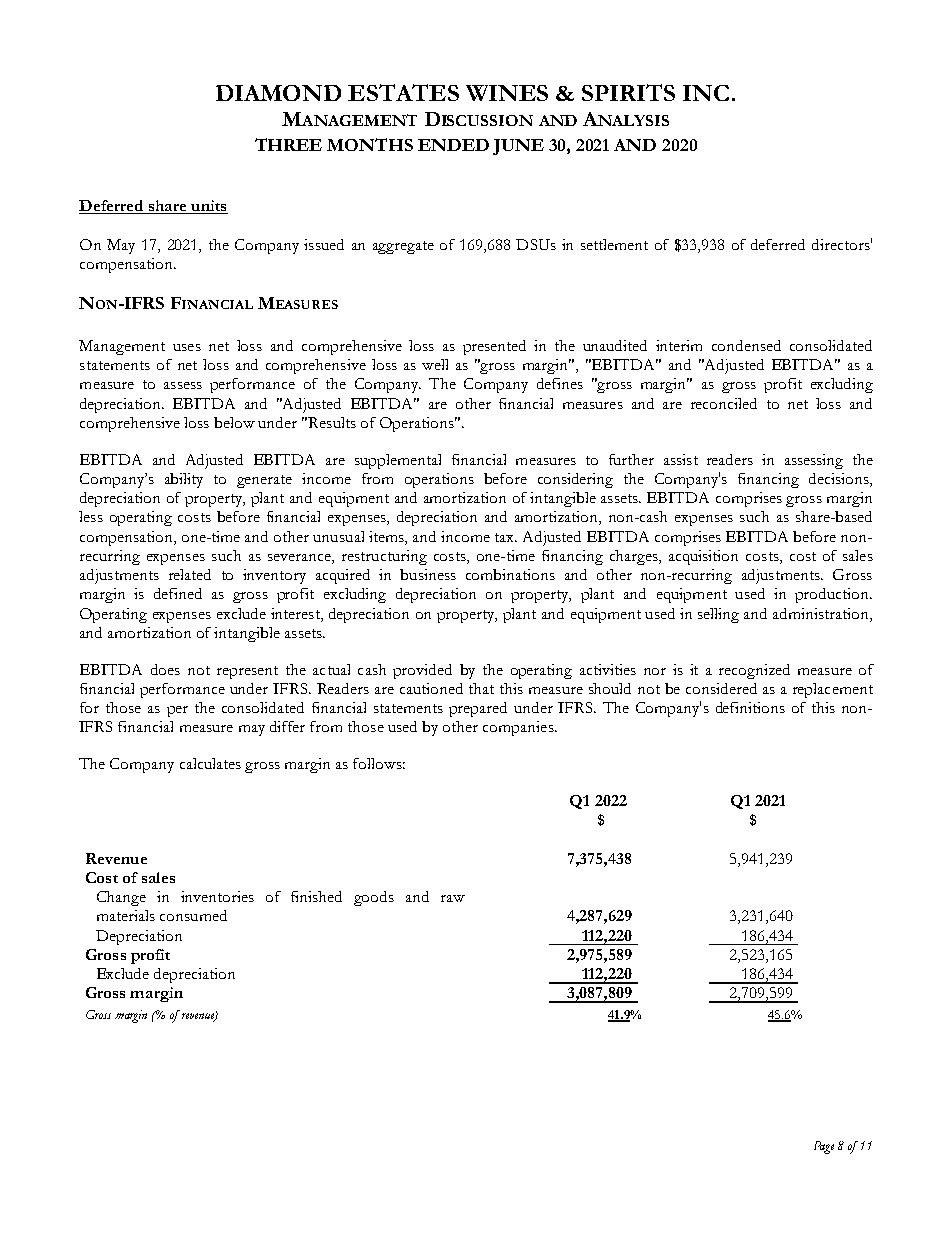 This screenshot has height=1233, width=952. What do you see at coordinates (718, 615) in the screenshot?
I see `selling` at bounding box center [718, 615].
